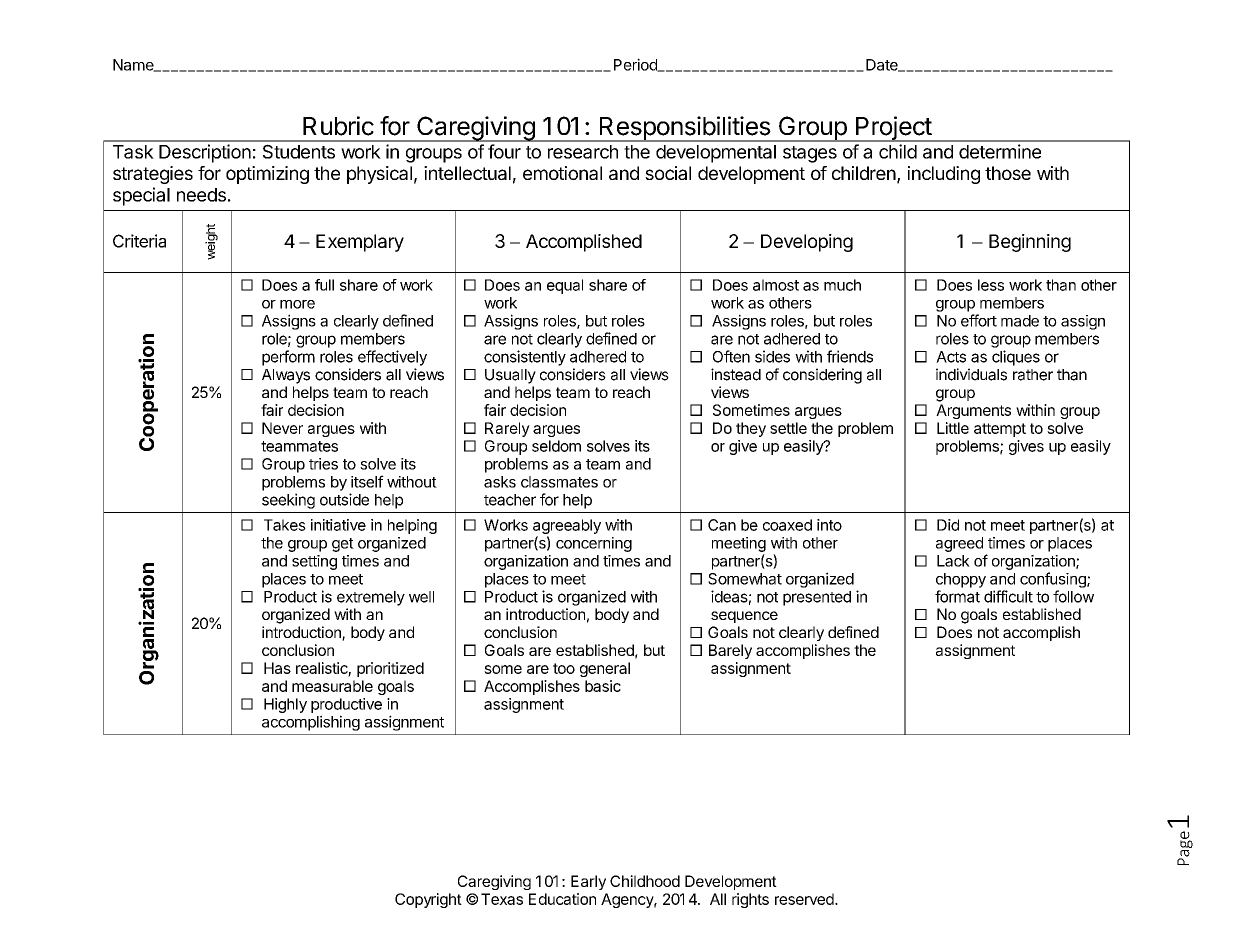 Image resolution: width=1233 pixels, height=952 pixels. Describe the element at coordinates (510, 376) in the screenshot. I see `Usually` at that location.
